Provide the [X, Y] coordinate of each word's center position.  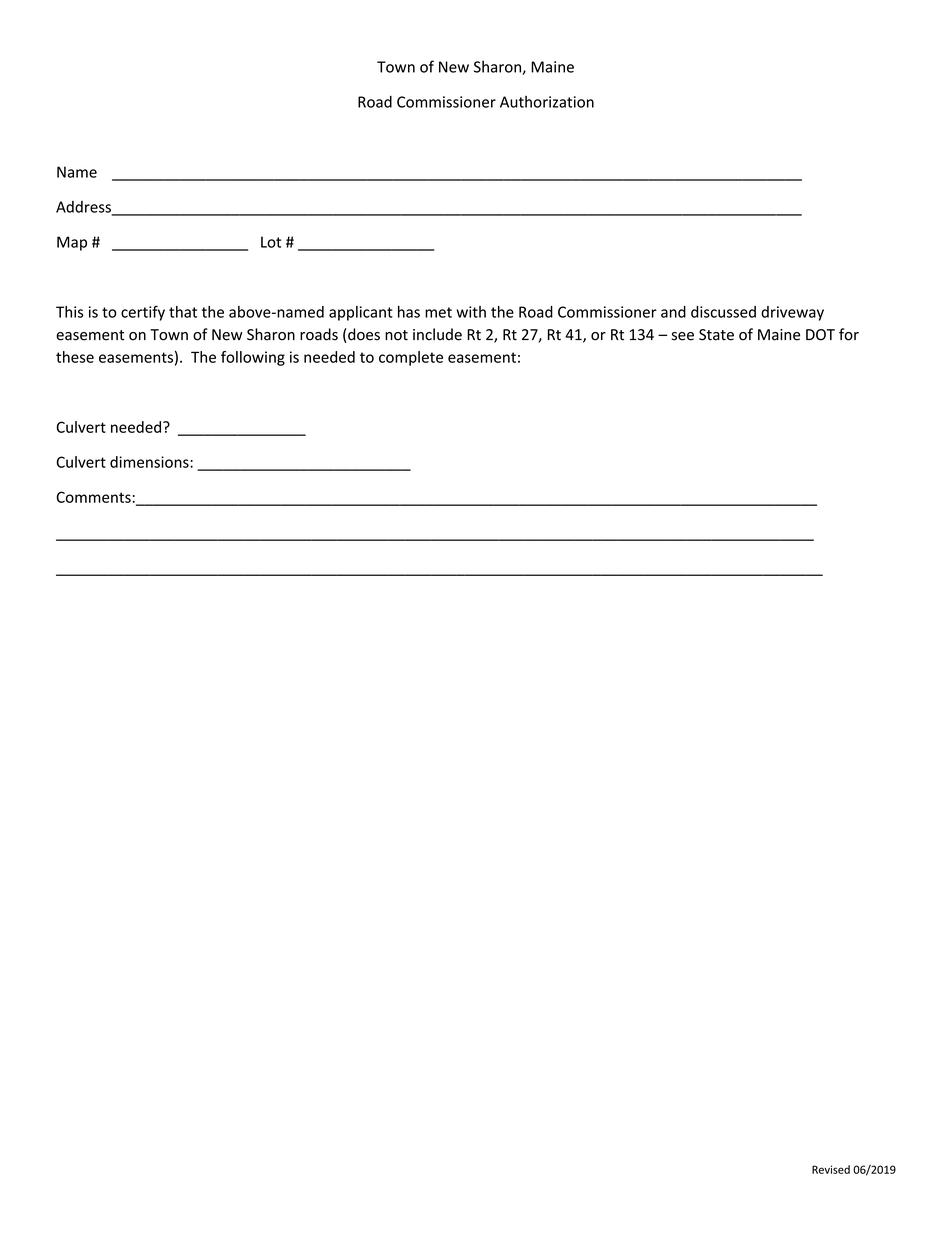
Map [72, 243]
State [716, 335]
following [253, 358]
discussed [723, 312]
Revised [831, 1169]
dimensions [150, 462]
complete [411, 358]
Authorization [547, 102]
